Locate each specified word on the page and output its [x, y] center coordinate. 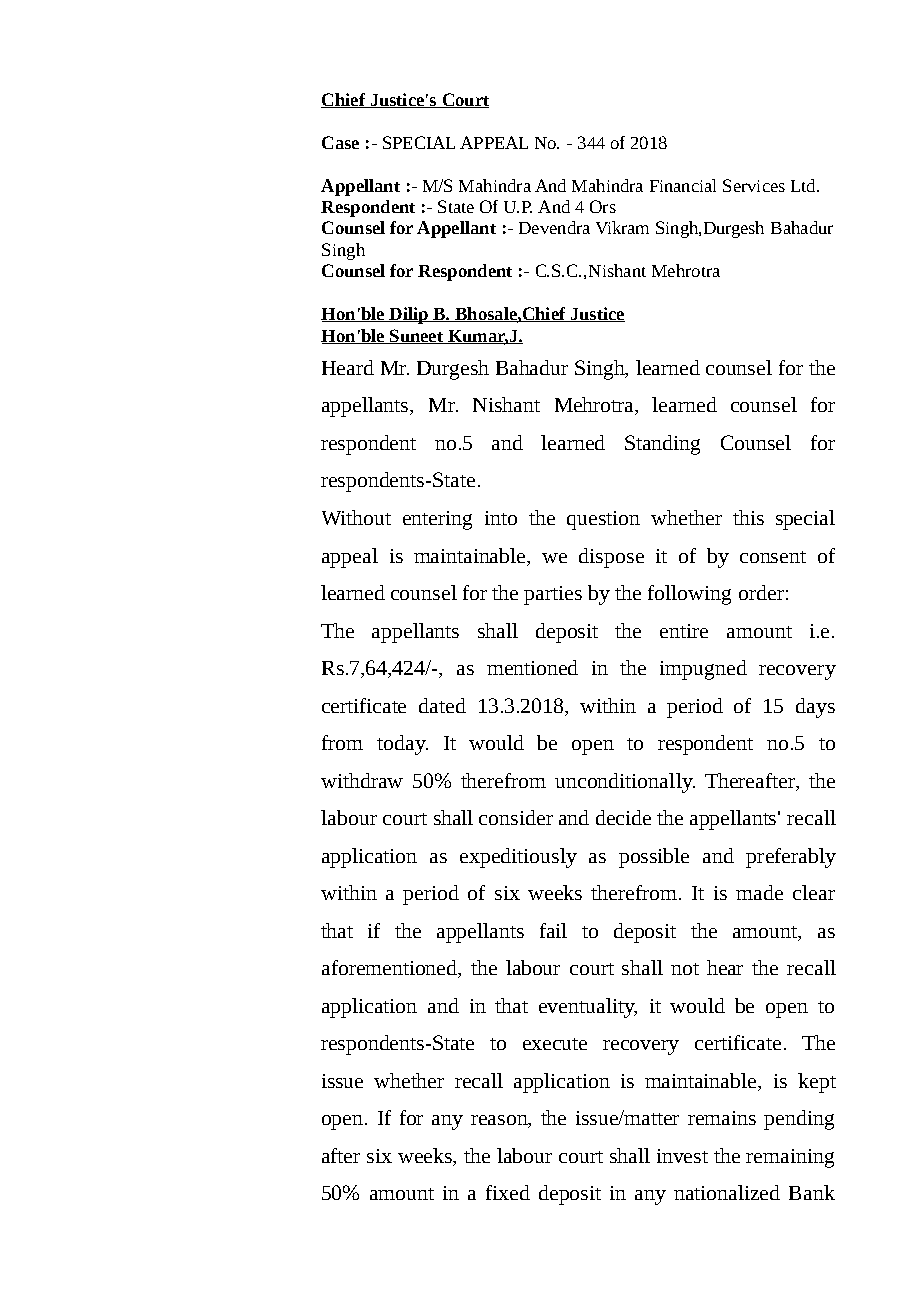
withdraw [362, 780]
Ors [603, 206]
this [748, 517]
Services [754, 185]
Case [340, 142]
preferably [791, 858]
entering [437, 520]
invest [682, 1156]
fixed [508, 1192]
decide [623, 817]
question [603, 520]
